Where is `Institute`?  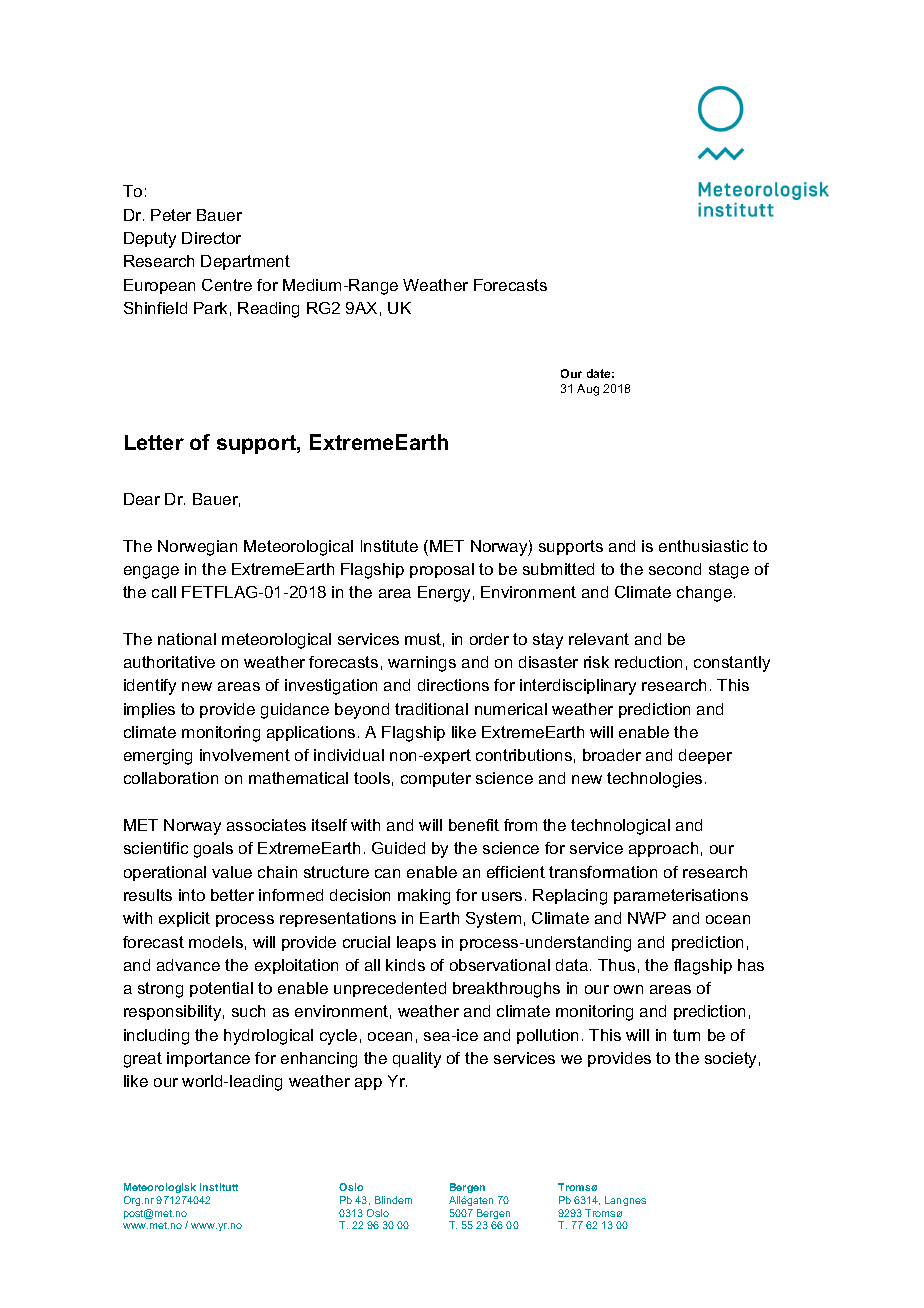 Institute is located at coordinates (389, 546).
